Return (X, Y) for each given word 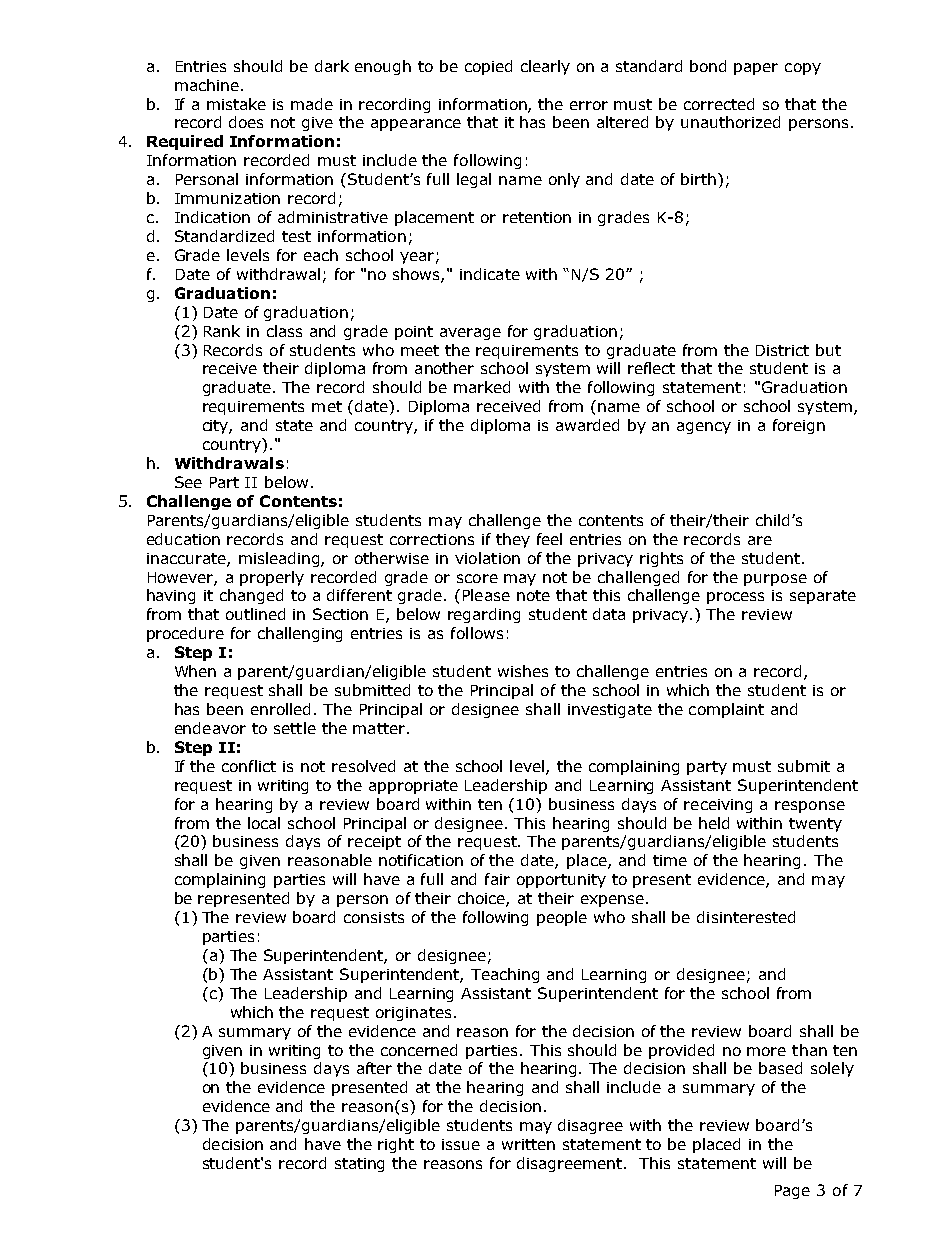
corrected (719, 104)
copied (488, 67)
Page (792, 1192)
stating (359, 1165)
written (528, 1144)
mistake (236, 104)
